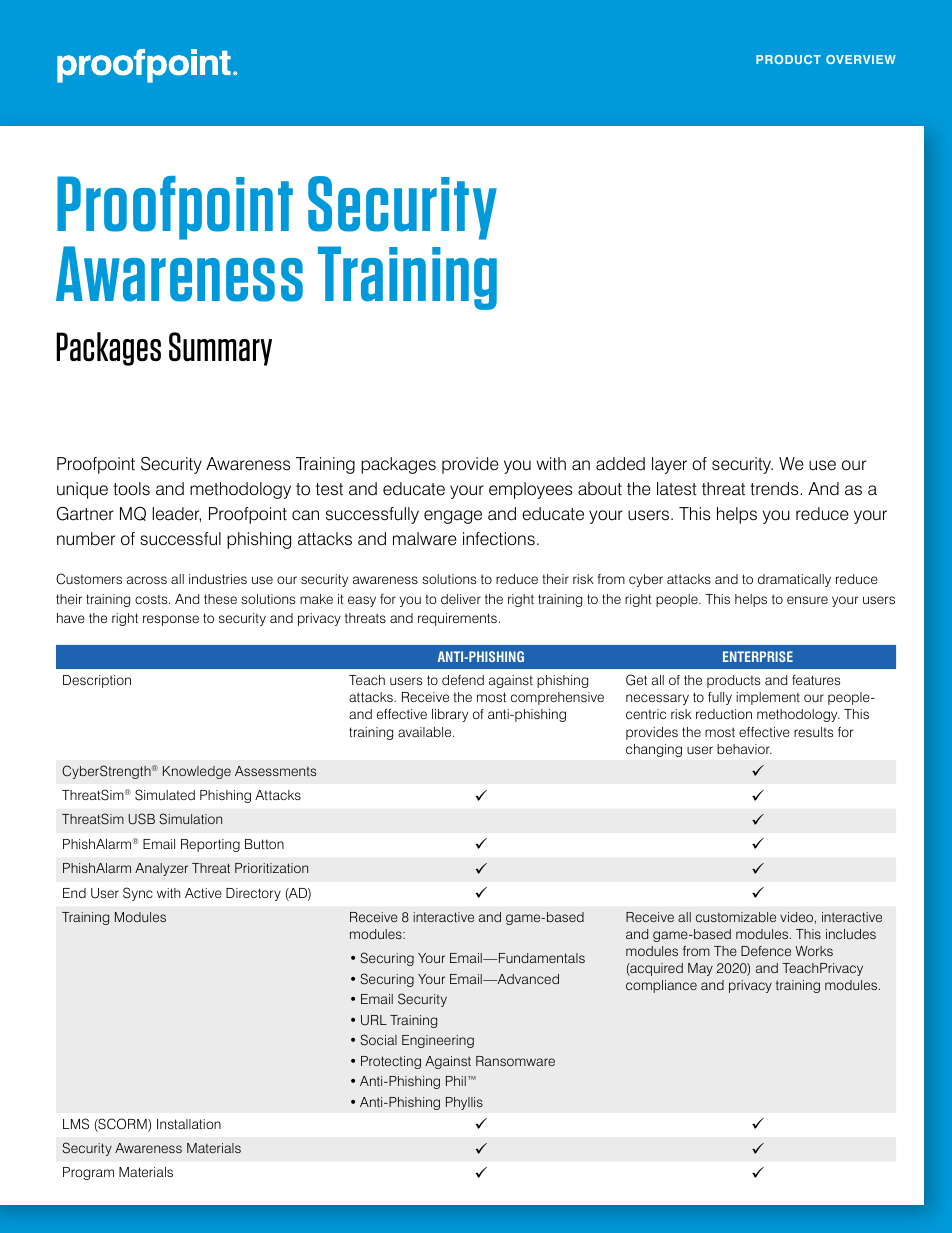 Image resolution: width=952 pixels, height=1233 pixels. Describe the element at coordinates (171, 620) in the page. I see `response` at that location.
